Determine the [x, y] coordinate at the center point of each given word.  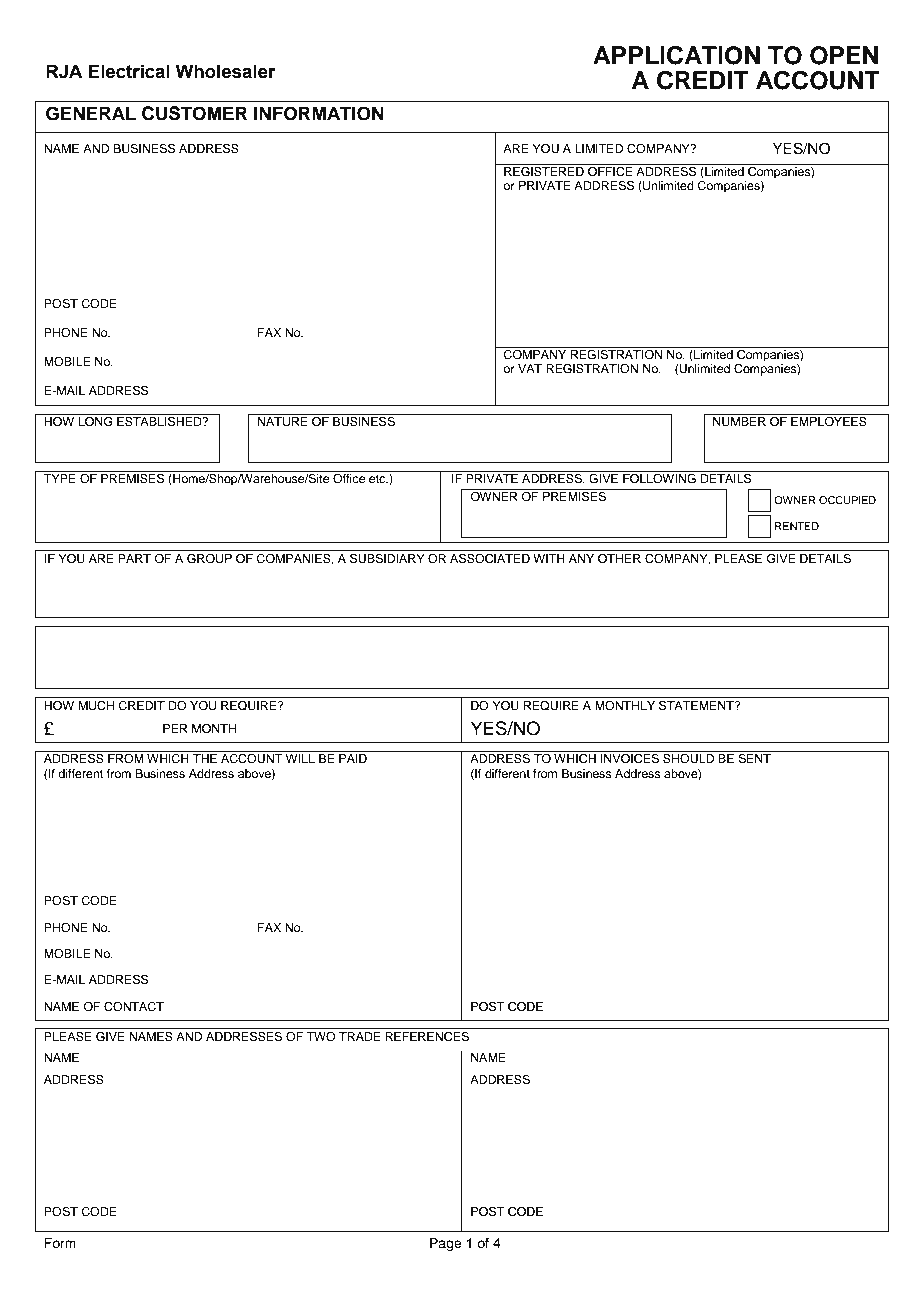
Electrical [129, 71]
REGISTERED [544, 170]
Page [446, 1244]
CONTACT [134, 1007]
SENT [754, 757]
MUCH [96, 706]
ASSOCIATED [490, 559]
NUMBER [739, 422]
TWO [321, 1037]
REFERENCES [427, 1037]
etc [378, 479]
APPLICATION [676, 55]
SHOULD [689, 757]
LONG [95, 420]
